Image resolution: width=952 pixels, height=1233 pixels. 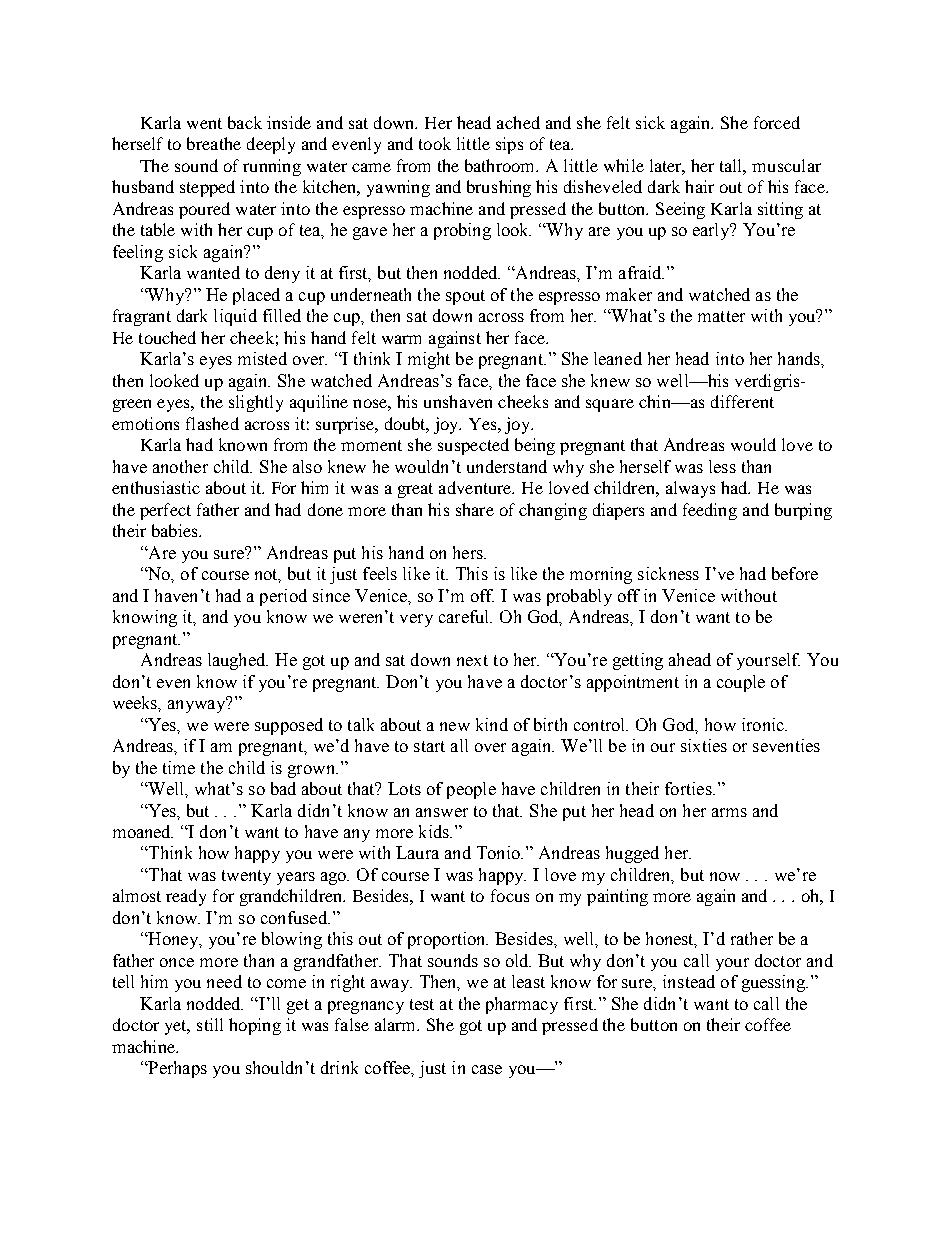 I want to click on took, so click(x=435, y=143).
